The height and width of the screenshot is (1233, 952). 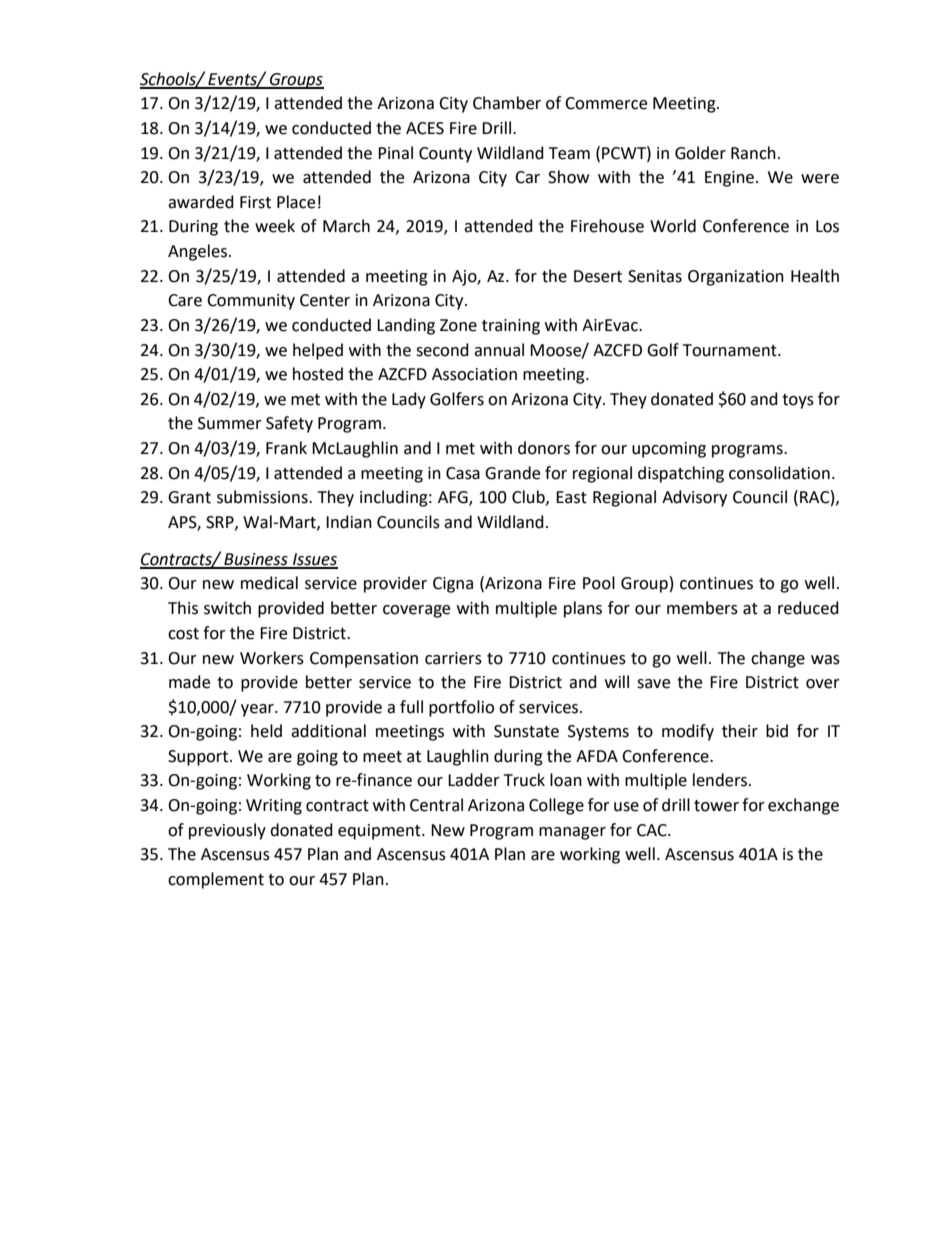 I want to click on Grande, so click(x=512, y=473).
